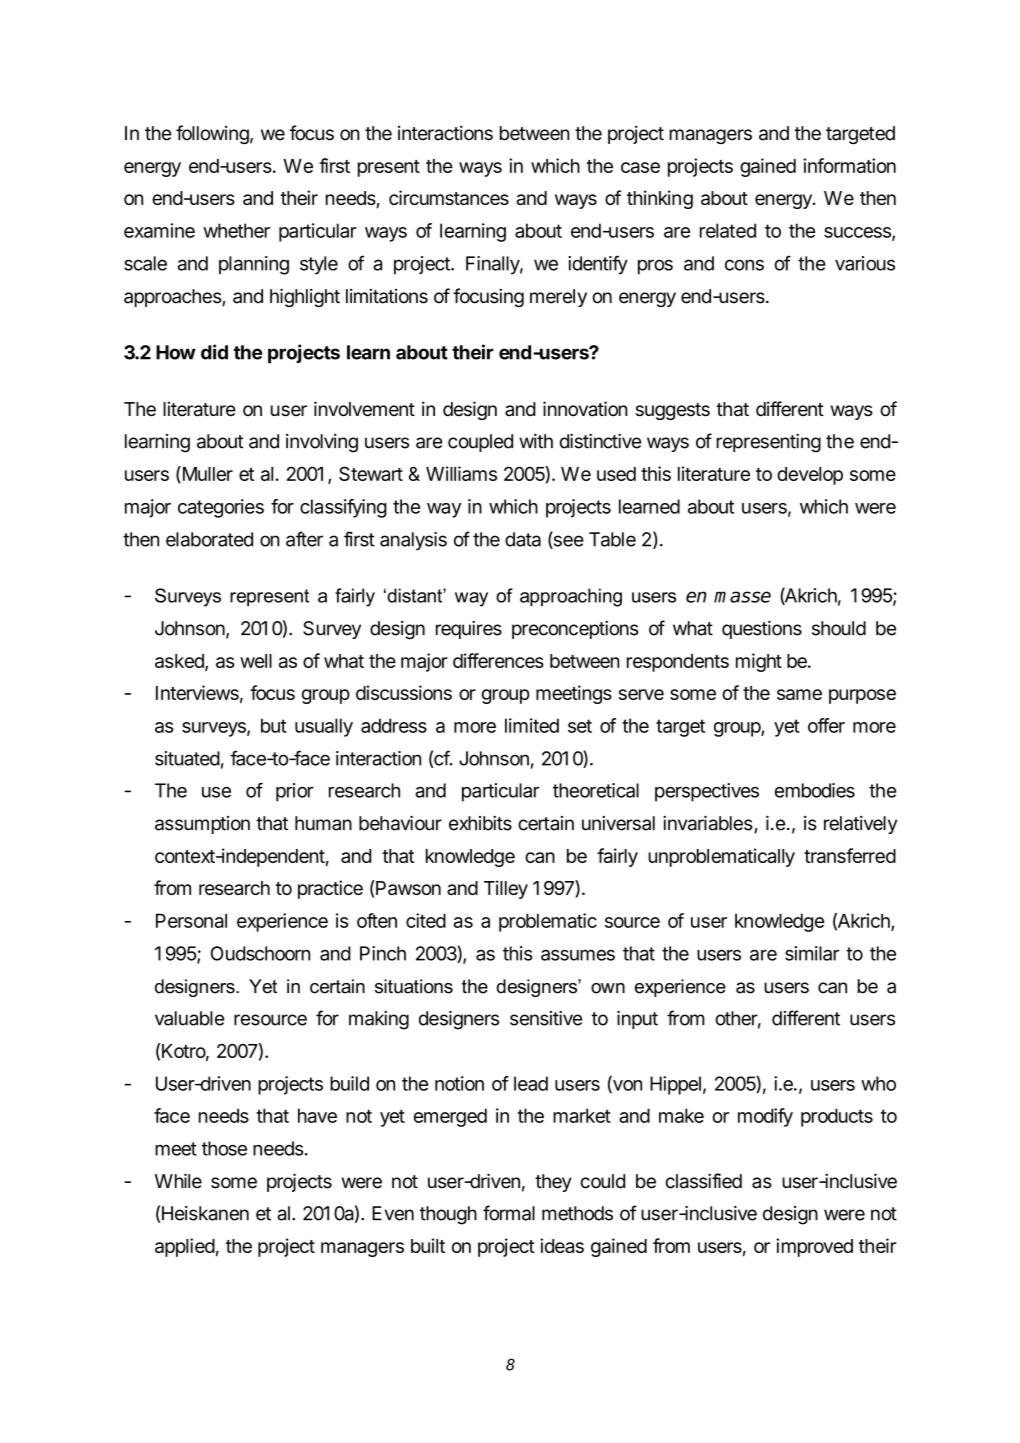  What do you see at coordinates (546, 1018) in the page?
I see `sensitive` at bounding box center [546, 1018].
